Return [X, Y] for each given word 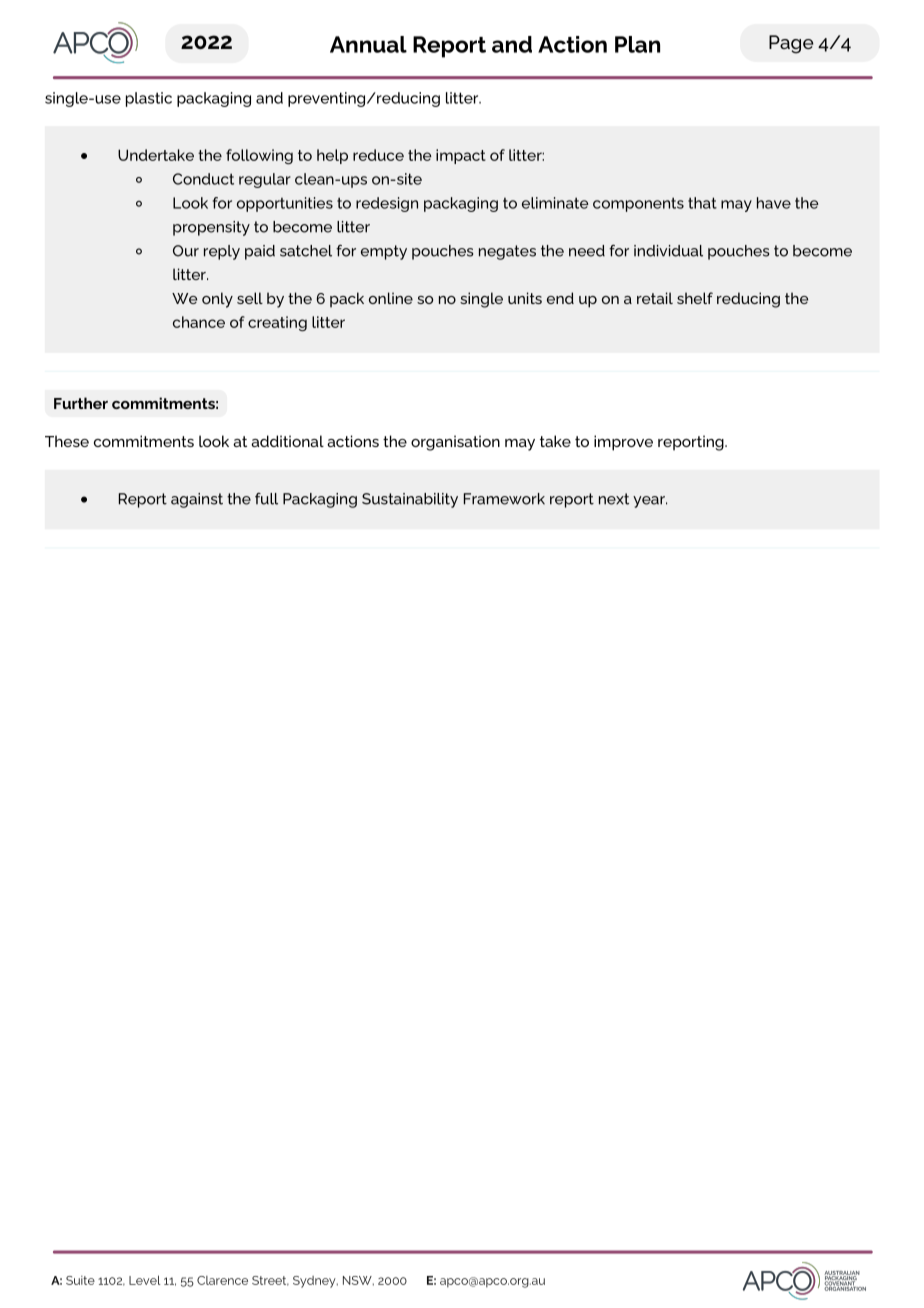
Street [270, 1281]
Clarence [222, 1280]
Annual [368, 44]
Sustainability [410, 500]
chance [199, 322]
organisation [455, 443]
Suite [80, 1280]
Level [145, 1280]
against [197, 500]
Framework [504, 499]
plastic [149, 99]
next [614, 499]
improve [623, 443]
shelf [695, 298]
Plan [637, 44]
